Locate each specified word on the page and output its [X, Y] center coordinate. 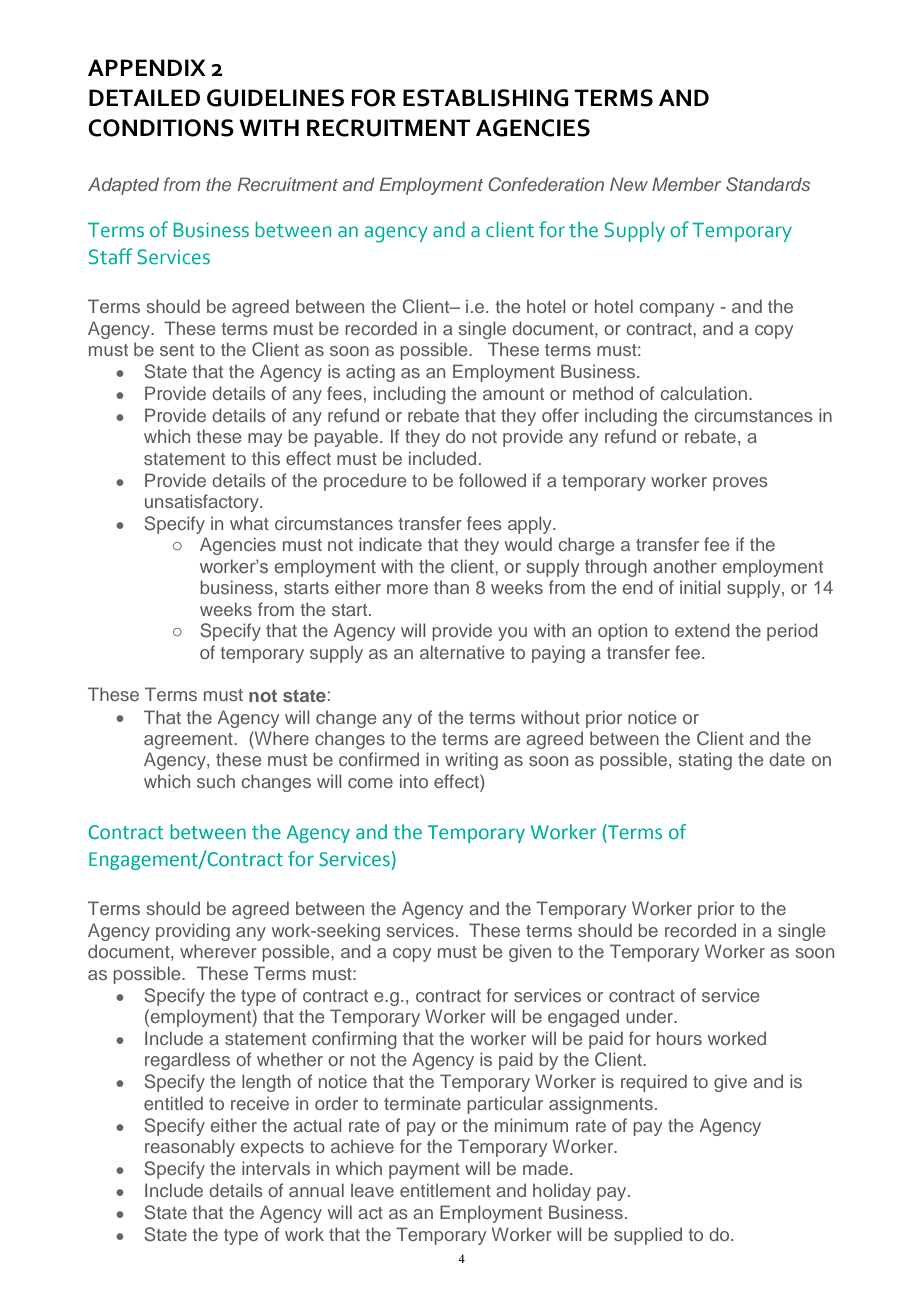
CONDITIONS [161, 128]
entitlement [445, 1190]
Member [686, 184]
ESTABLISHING [486, 98]
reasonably [190, 1148]
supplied [648, 1236]
